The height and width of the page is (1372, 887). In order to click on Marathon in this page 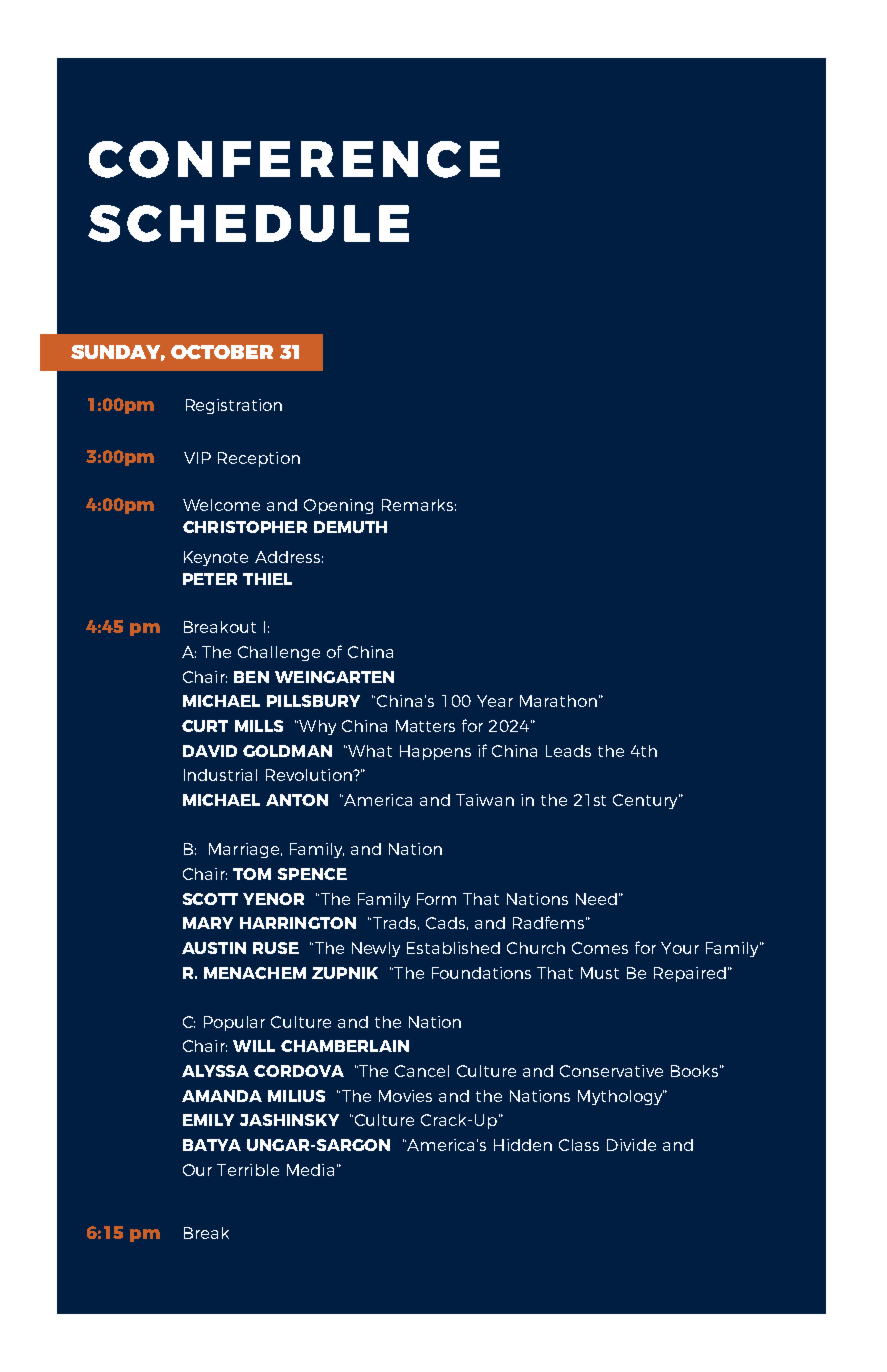, I will do `click(558, 701)`.
